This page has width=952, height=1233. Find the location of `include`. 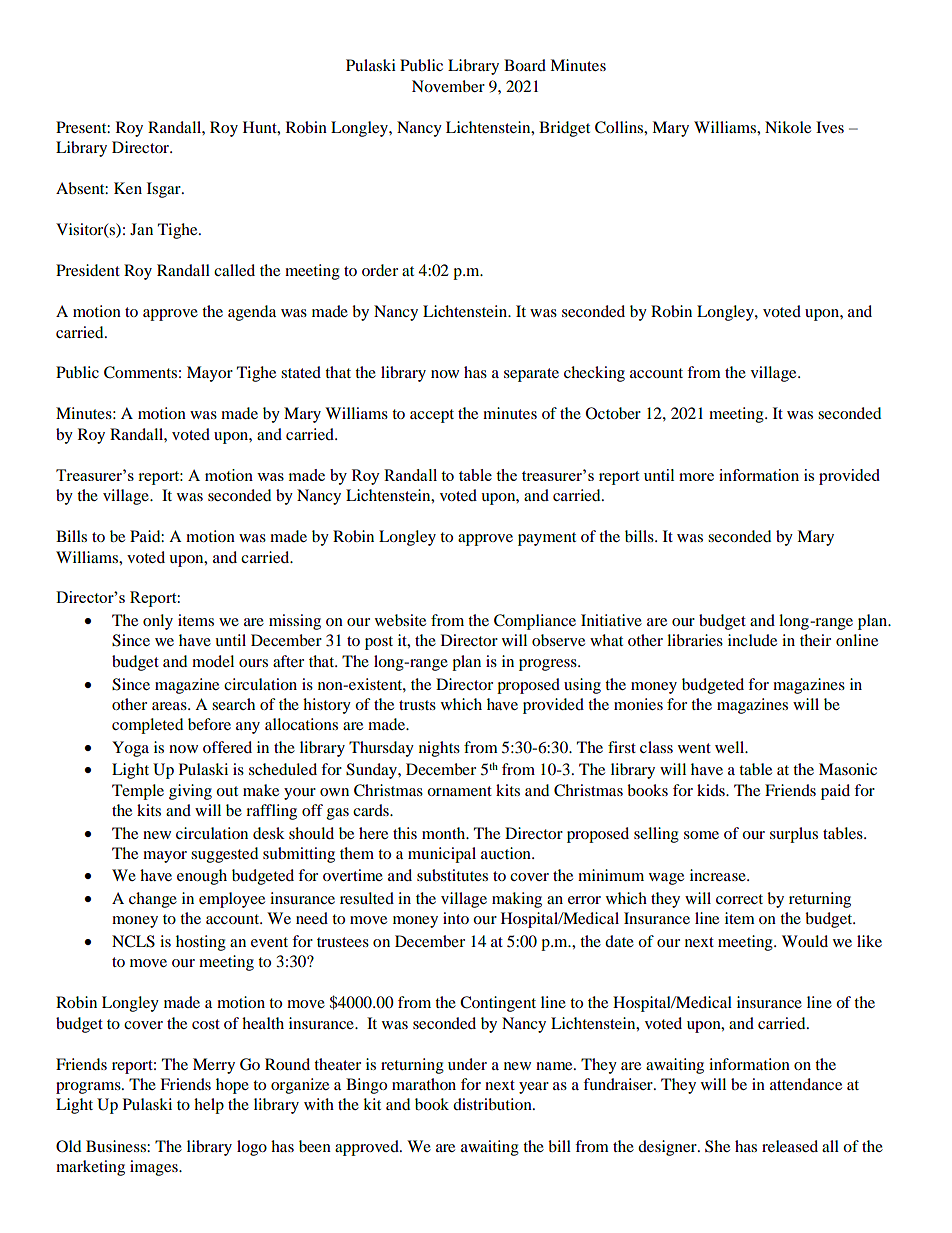

include is located at coordinates (752, 640).
